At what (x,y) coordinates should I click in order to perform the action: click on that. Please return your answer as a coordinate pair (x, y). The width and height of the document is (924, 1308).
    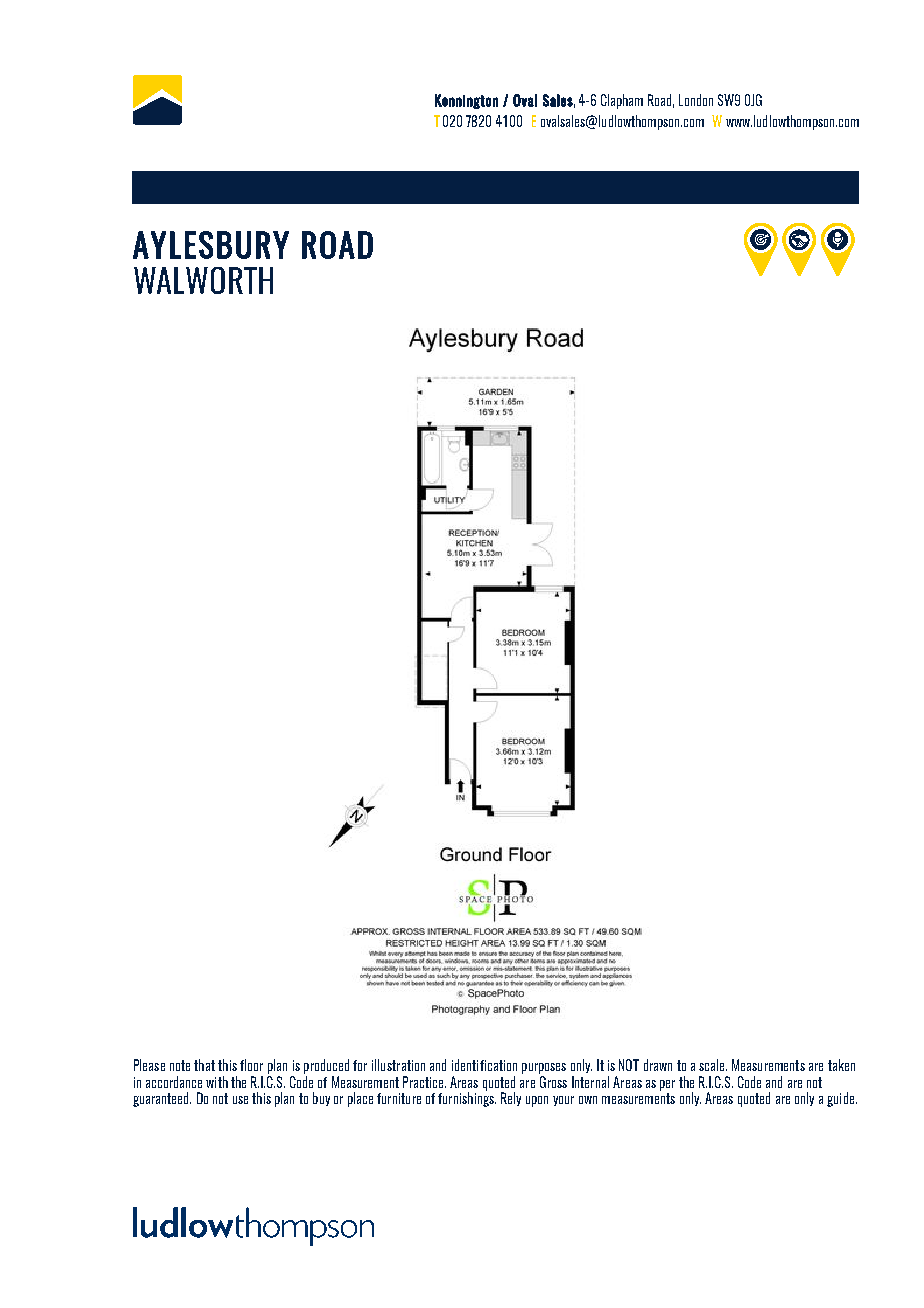
    Looking at the image, I should click on (204, 1065).
